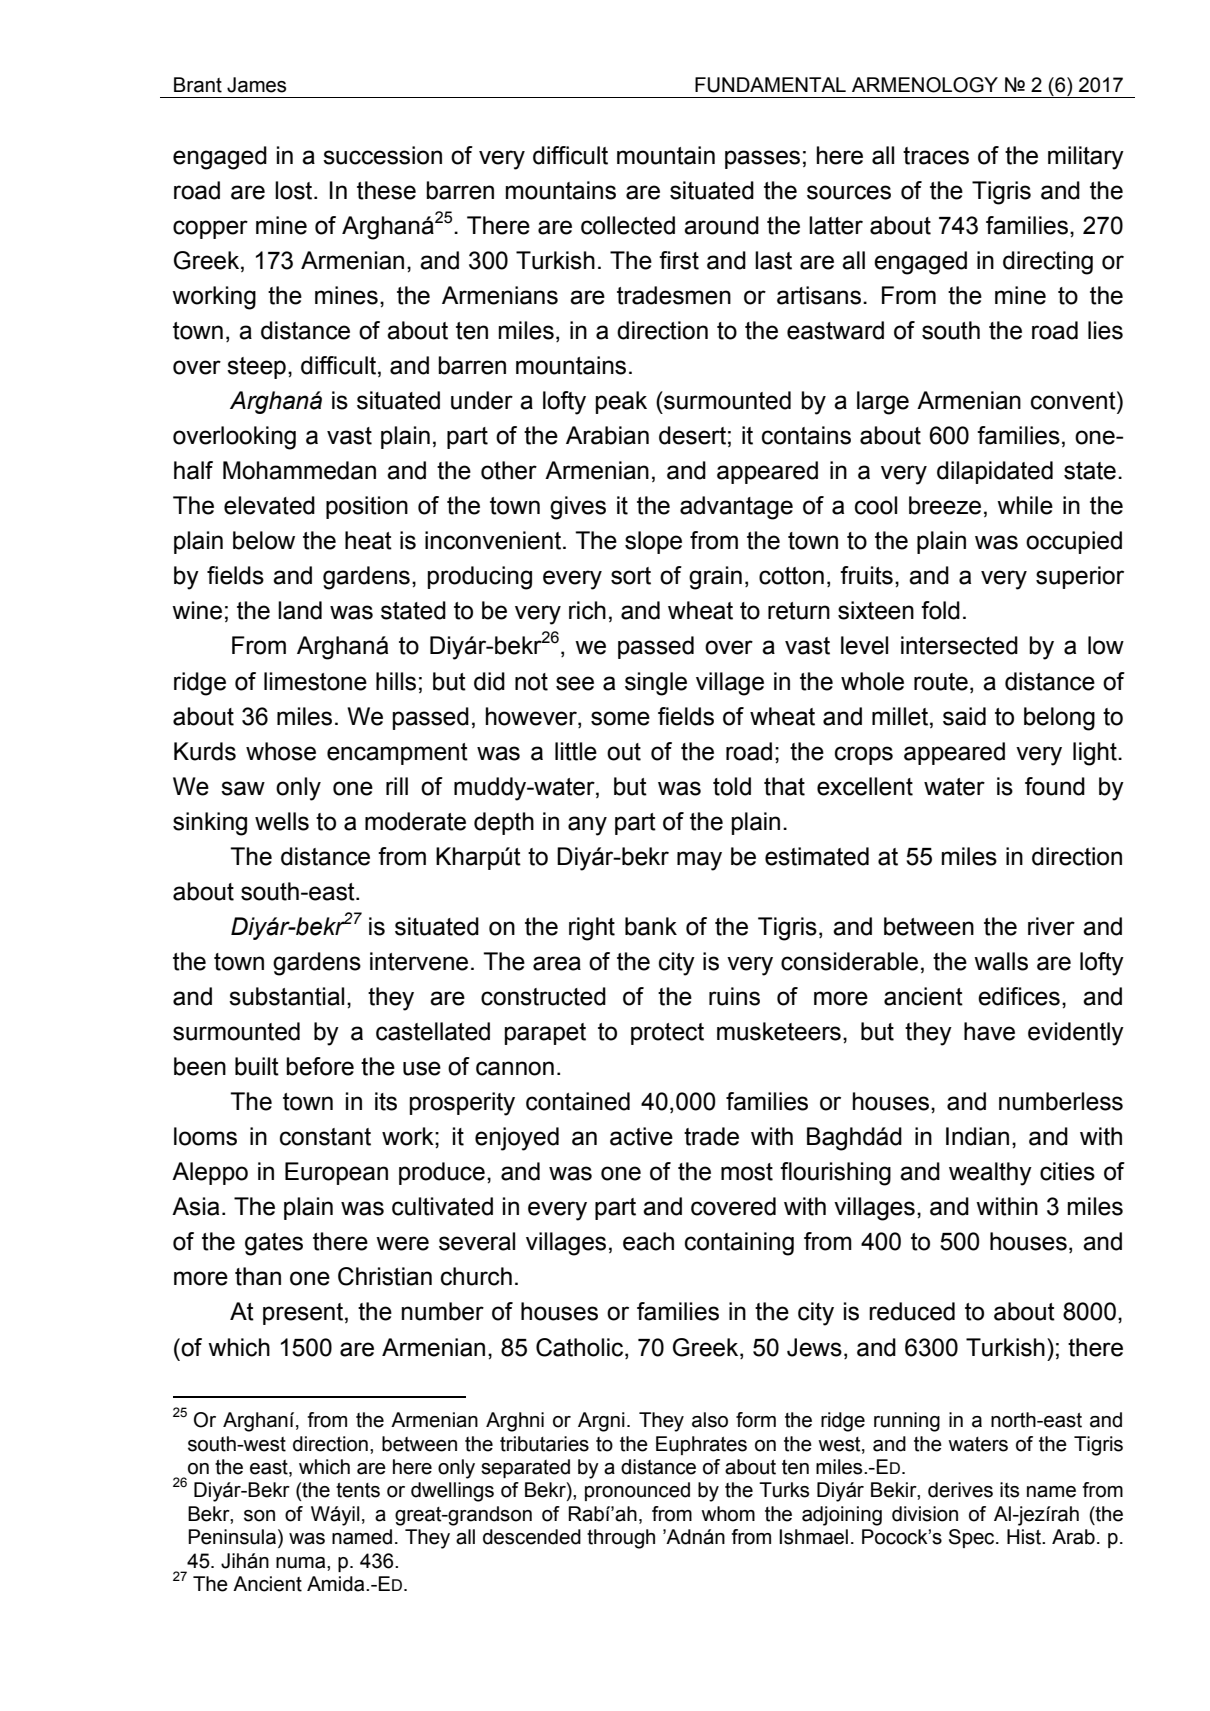 The image size is (1210, 1711). Describe the element at coordinates (621, 402) in the image. I see `peak` at that location.
